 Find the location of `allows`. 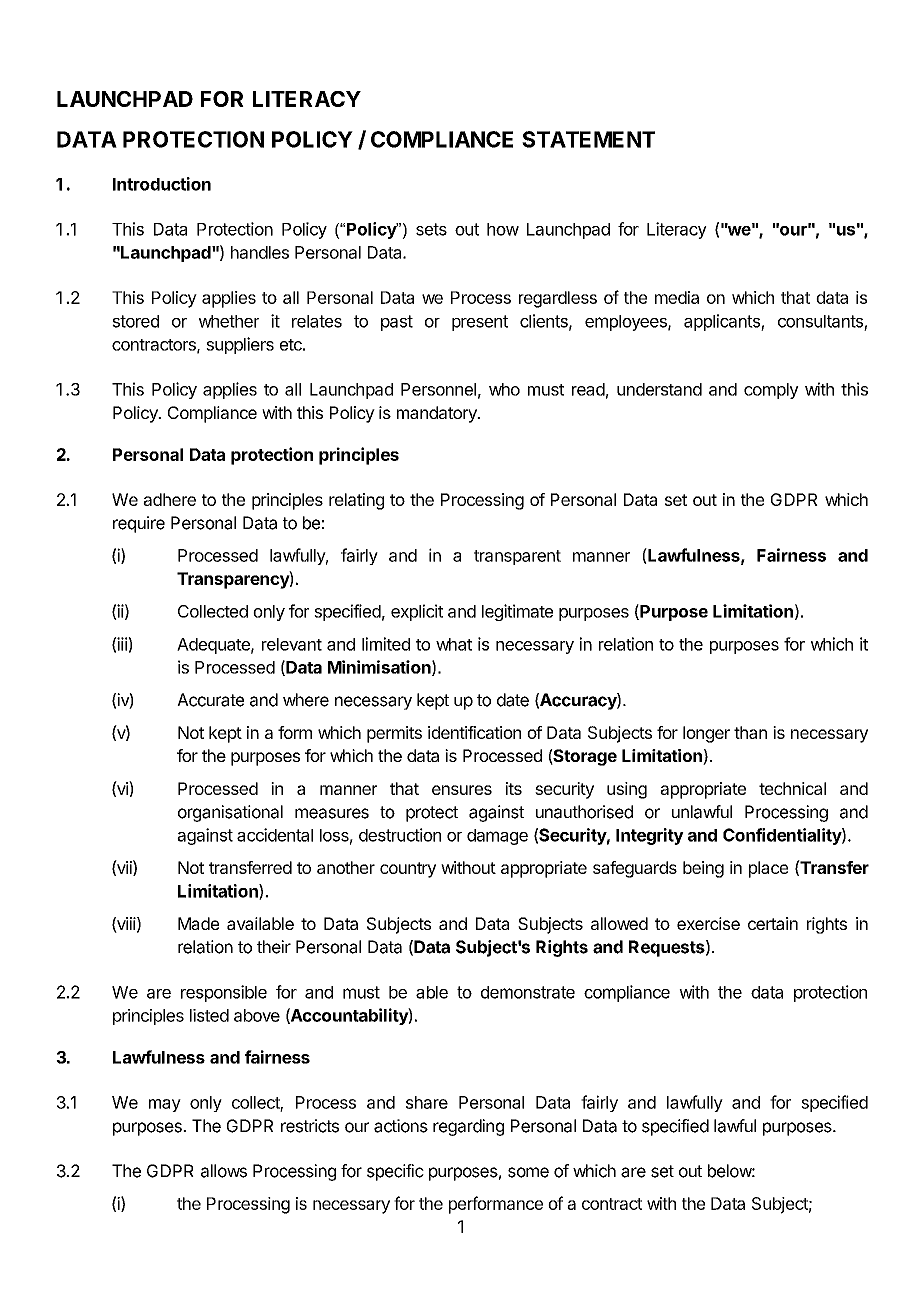

allows is located at coordinates (224, 1171).
